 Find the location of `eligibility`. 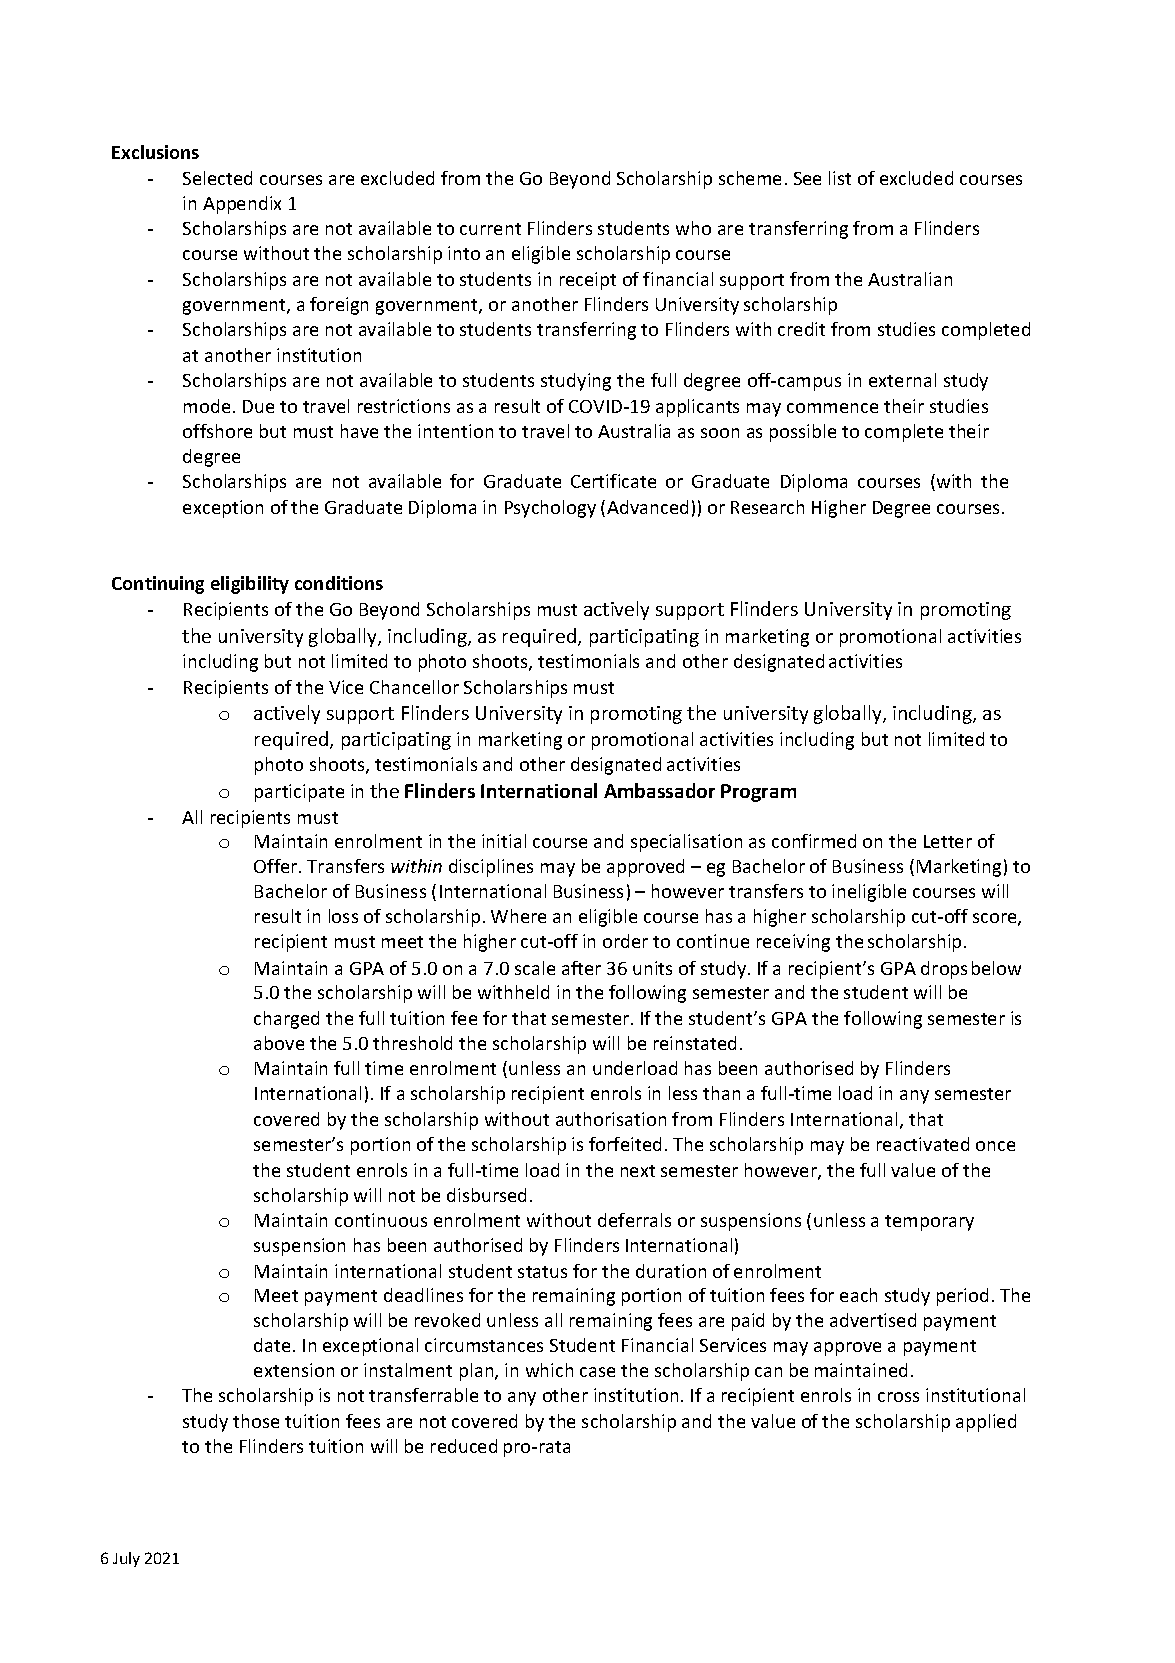

eligibility is located at coordinates (250, 585).
